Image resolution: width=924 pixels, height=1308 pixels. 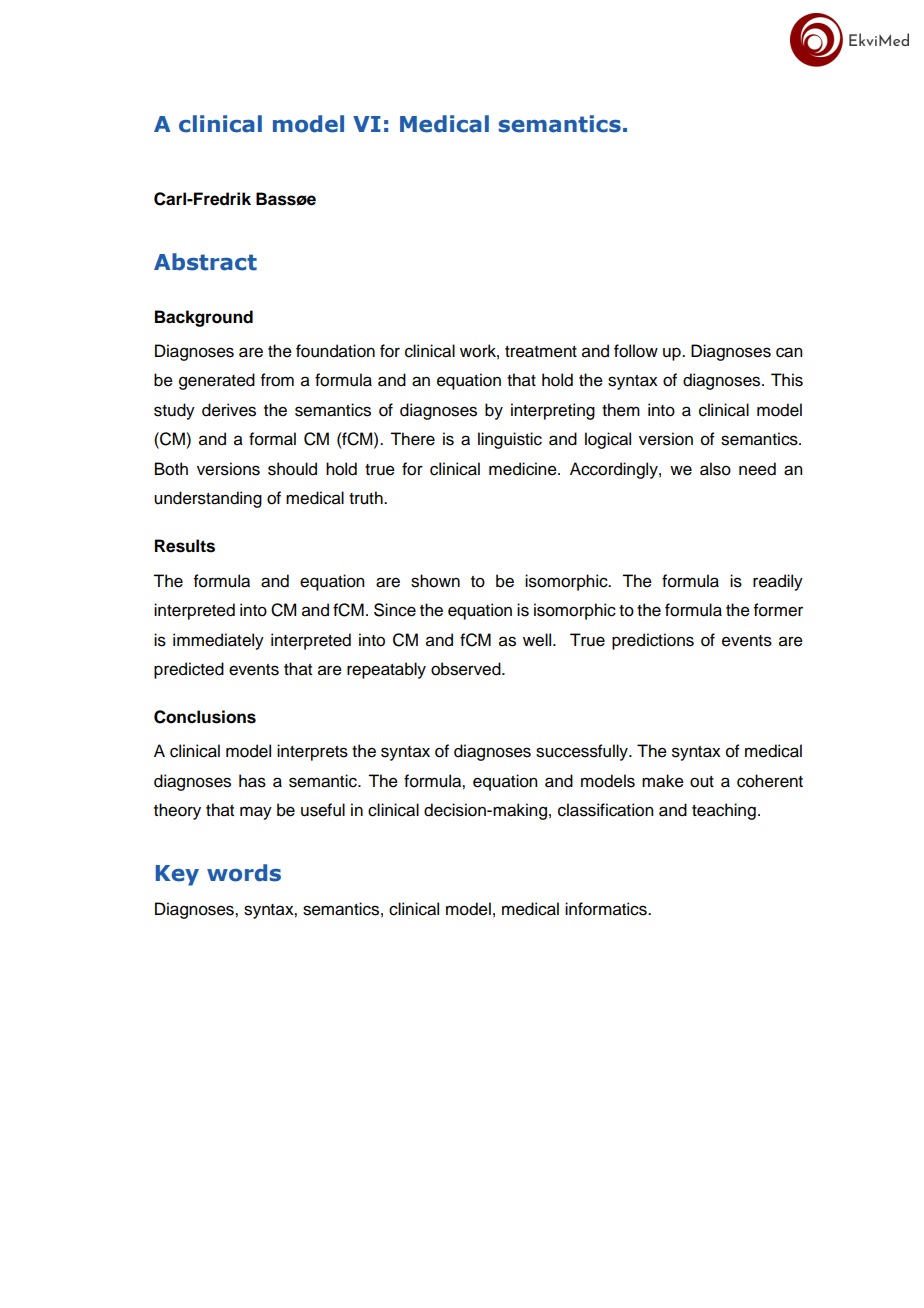 I want to click on readily, so click(x=778, y=582).
